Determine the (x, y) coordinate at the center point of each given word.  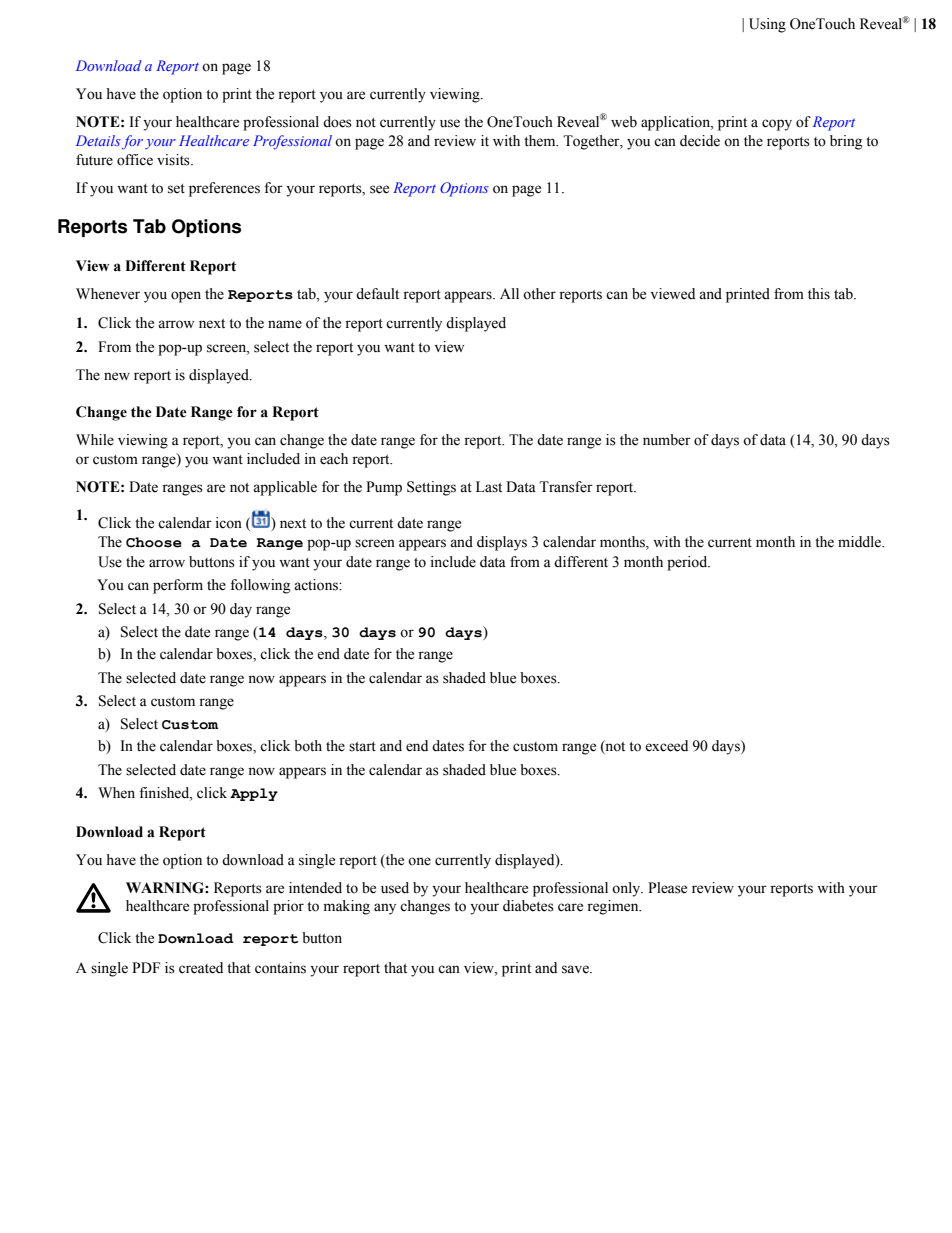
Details (98, 140)
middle (861, 542)
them (541, 141)
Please (667, 888)
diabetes (528, 906)
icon (229, 523)
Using (767, 25)
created (201, 968)
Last (489, 487)
